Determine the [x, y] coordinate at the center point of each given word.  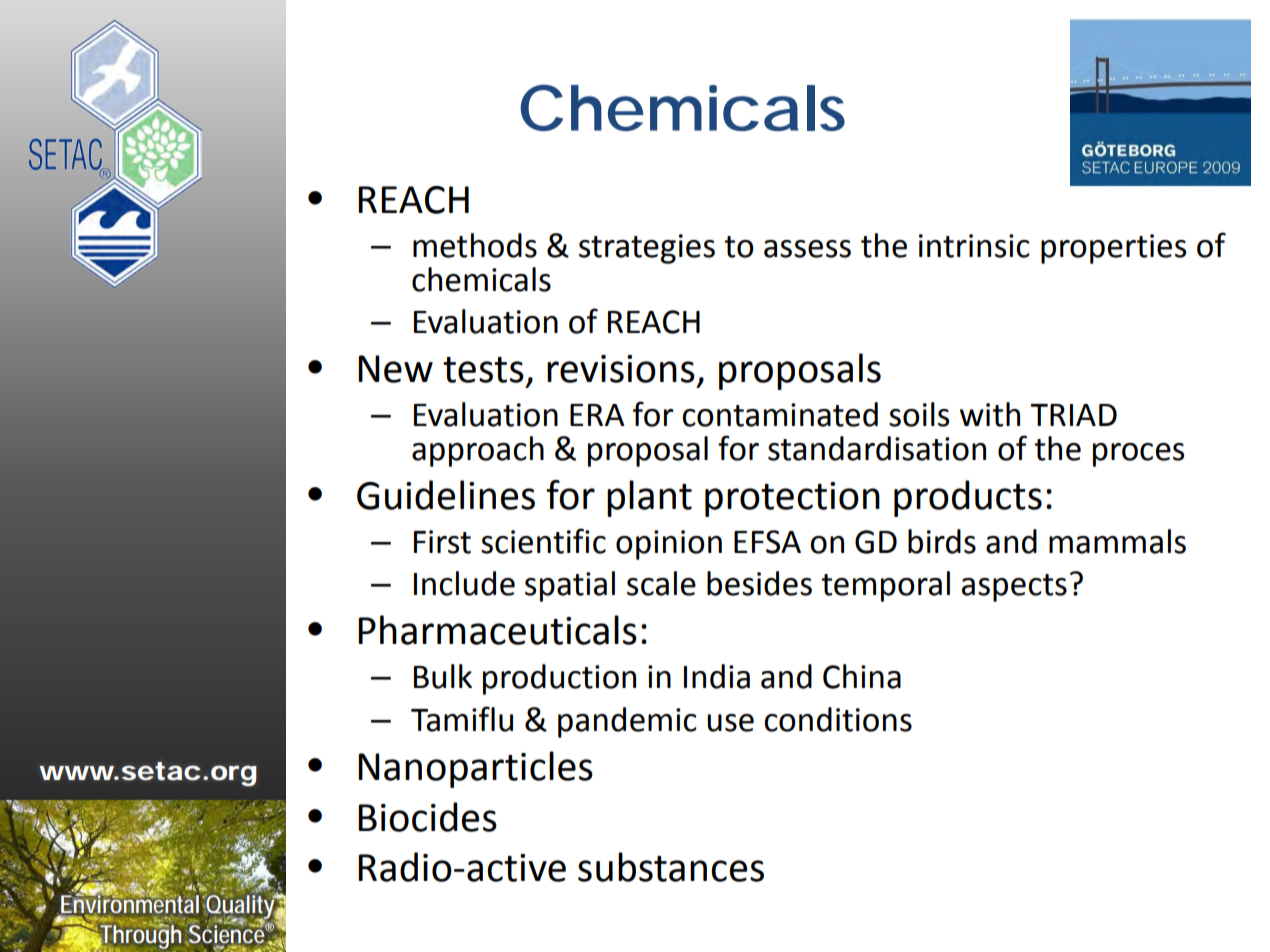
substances [671, 867]
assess [807, 249]
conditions [838, 719]
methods [475, 245]
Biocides [427, 817]
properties [1113, 249]
